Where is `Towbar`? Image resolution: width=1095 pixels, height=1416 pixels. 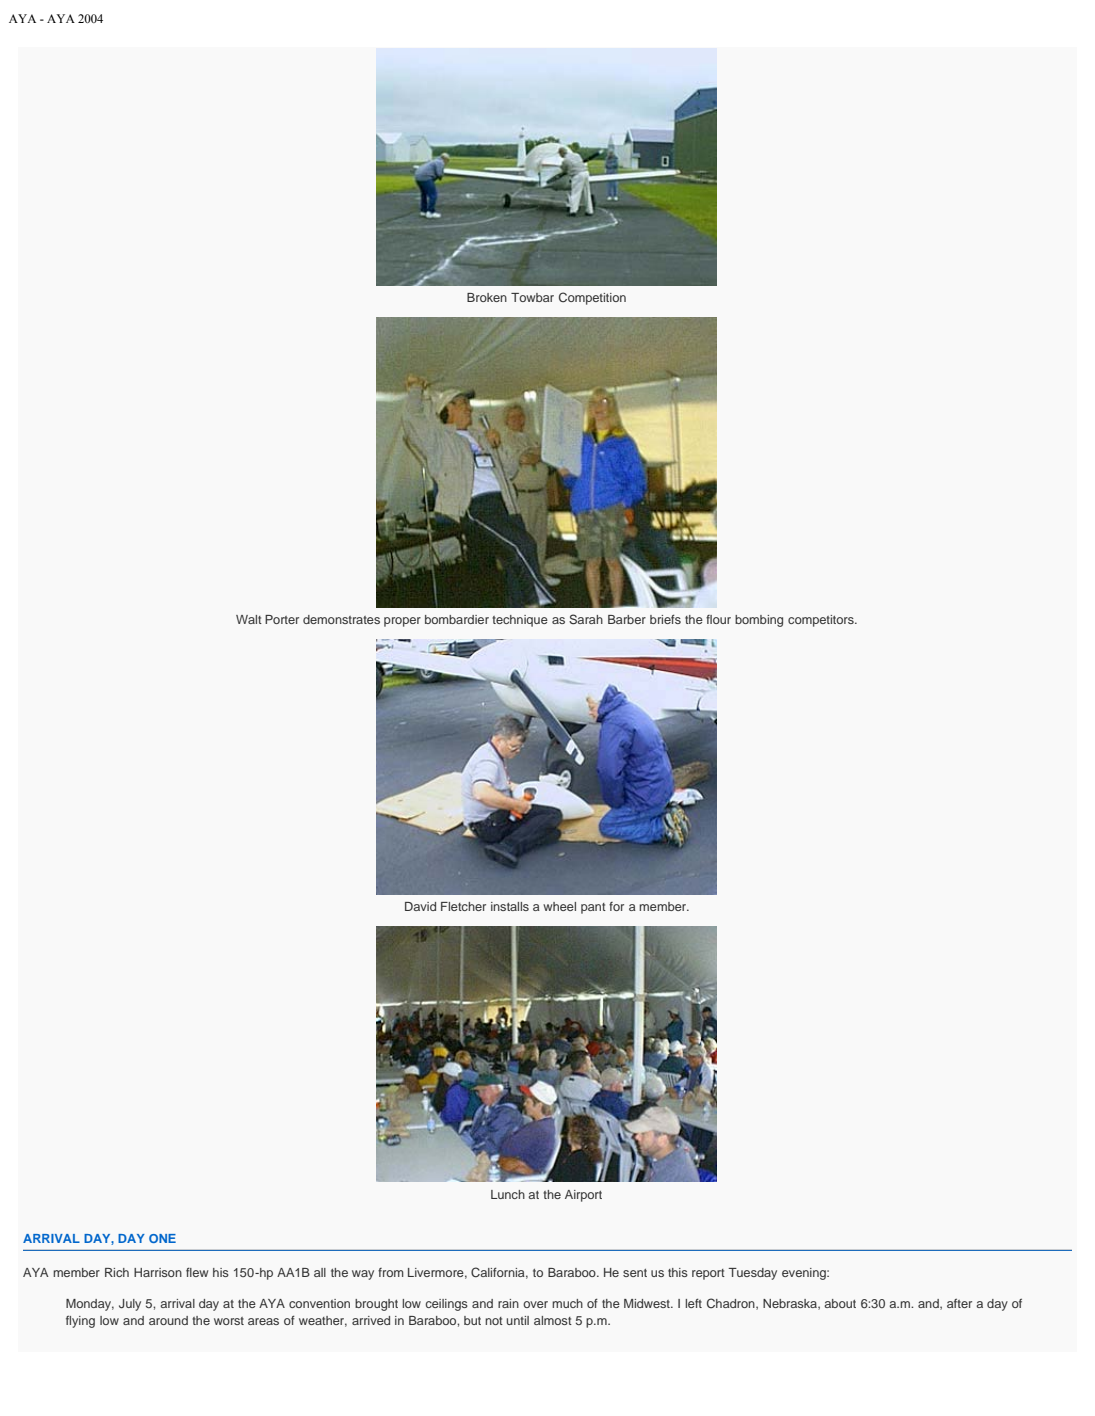
Towbar is located at coordinates (532, 297).
